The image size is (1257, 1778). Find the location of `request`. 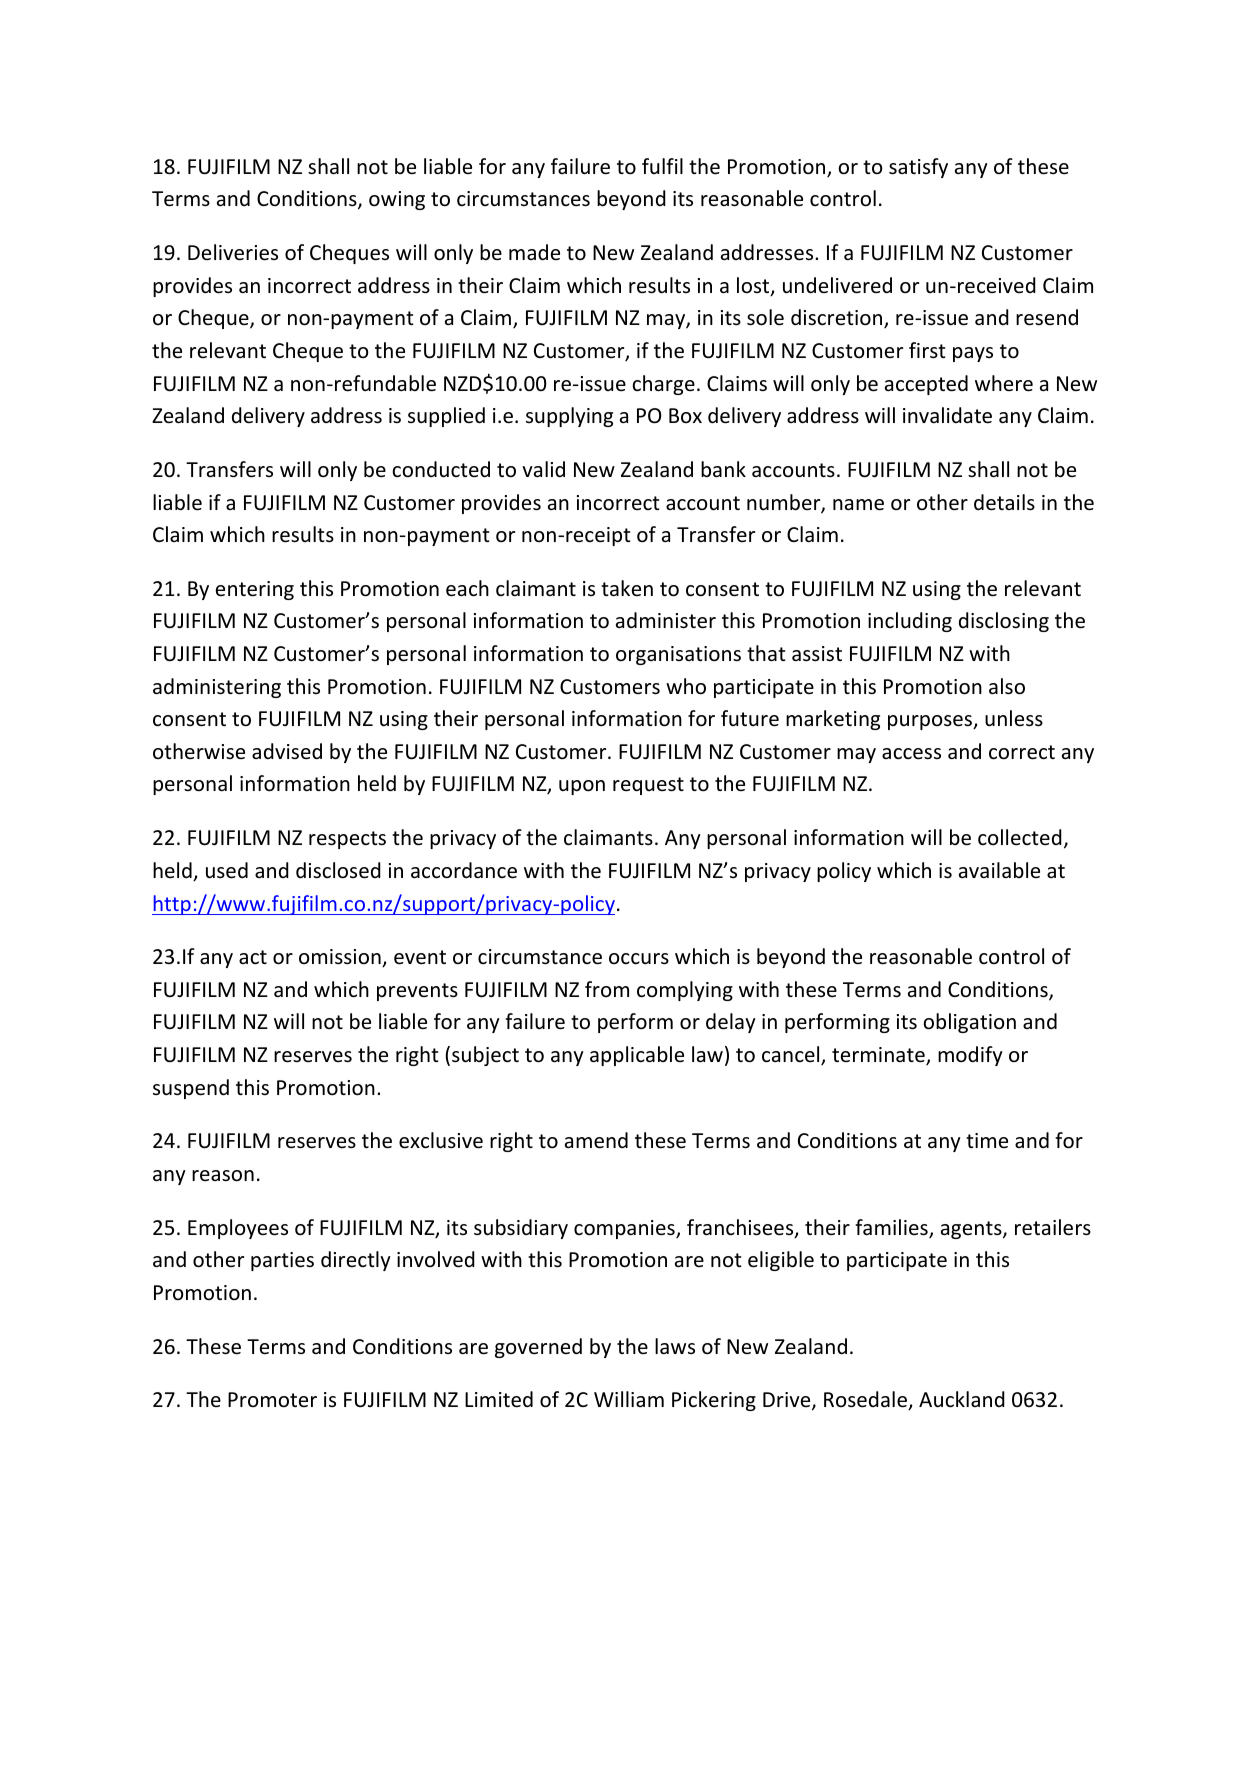

request is located at coordinates (648, 786).
